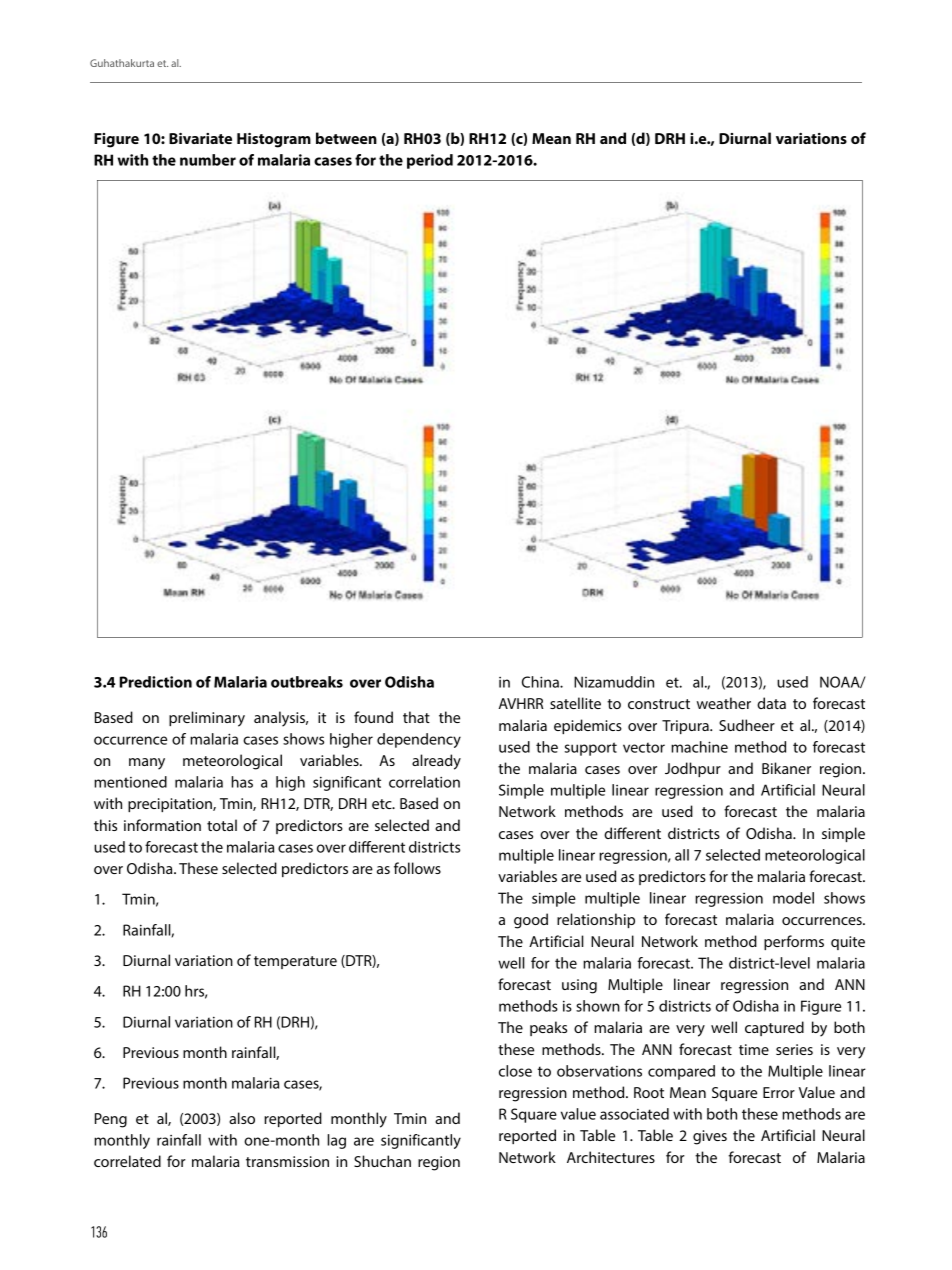  Describe the element at coordinates (771, 703) in the screenshot. I see `data` at that location.
